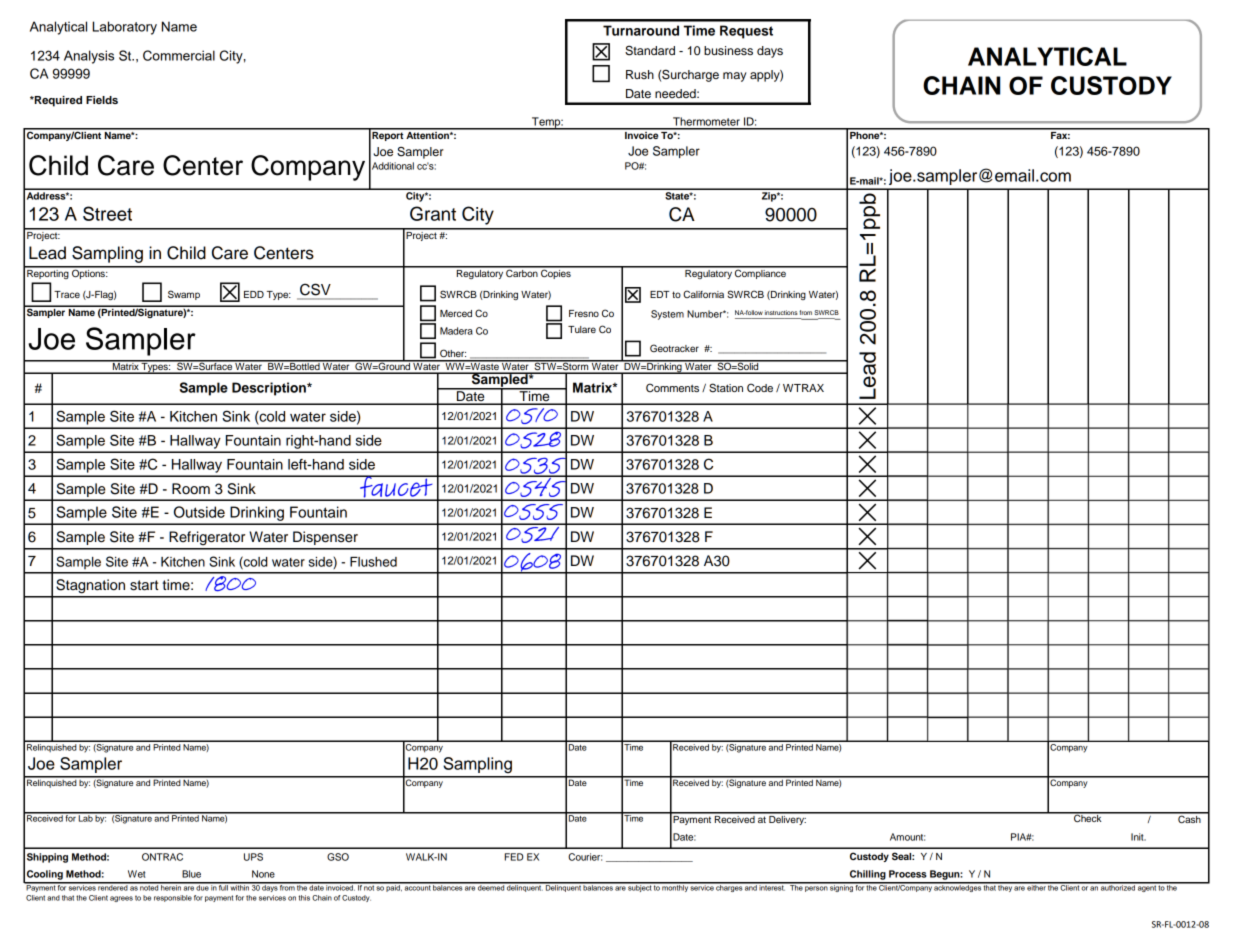 This screenshot has width=1233, height=952. Describe the element at coordinates (640, 887) in the screenshot. I see `subject` at that location.
